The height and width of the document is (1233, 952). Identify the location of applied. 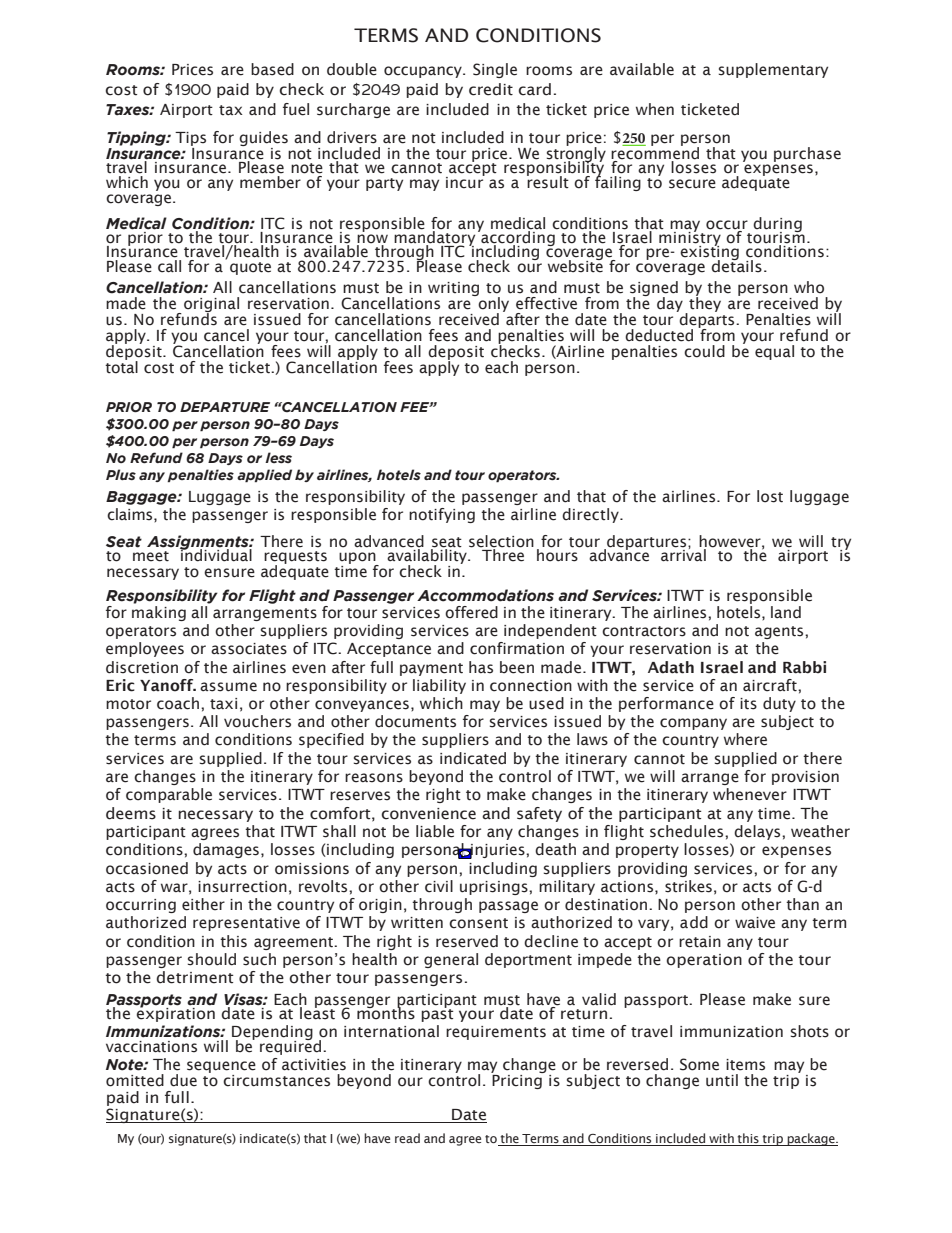
(264, 475).
